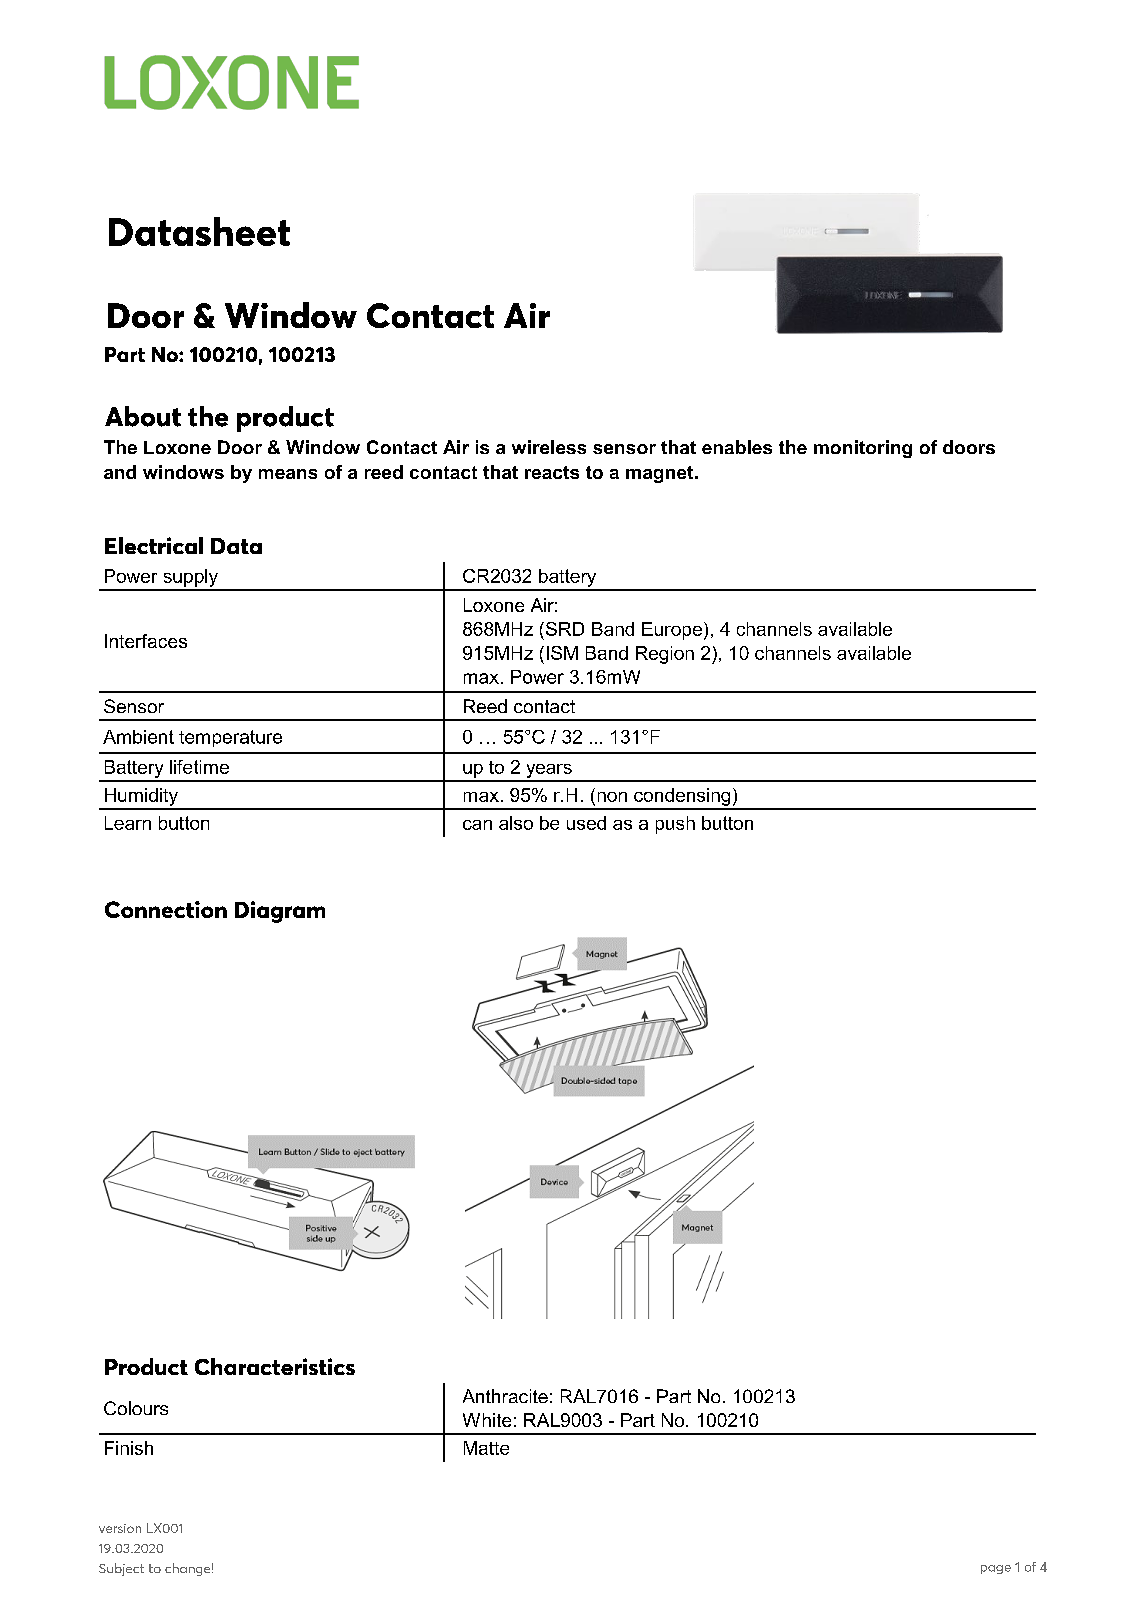 The image size is (1148, 1623). What do you see at coordinates (675, 825) in the screenshot?
I see `push` at bounding box center [675, 825].
